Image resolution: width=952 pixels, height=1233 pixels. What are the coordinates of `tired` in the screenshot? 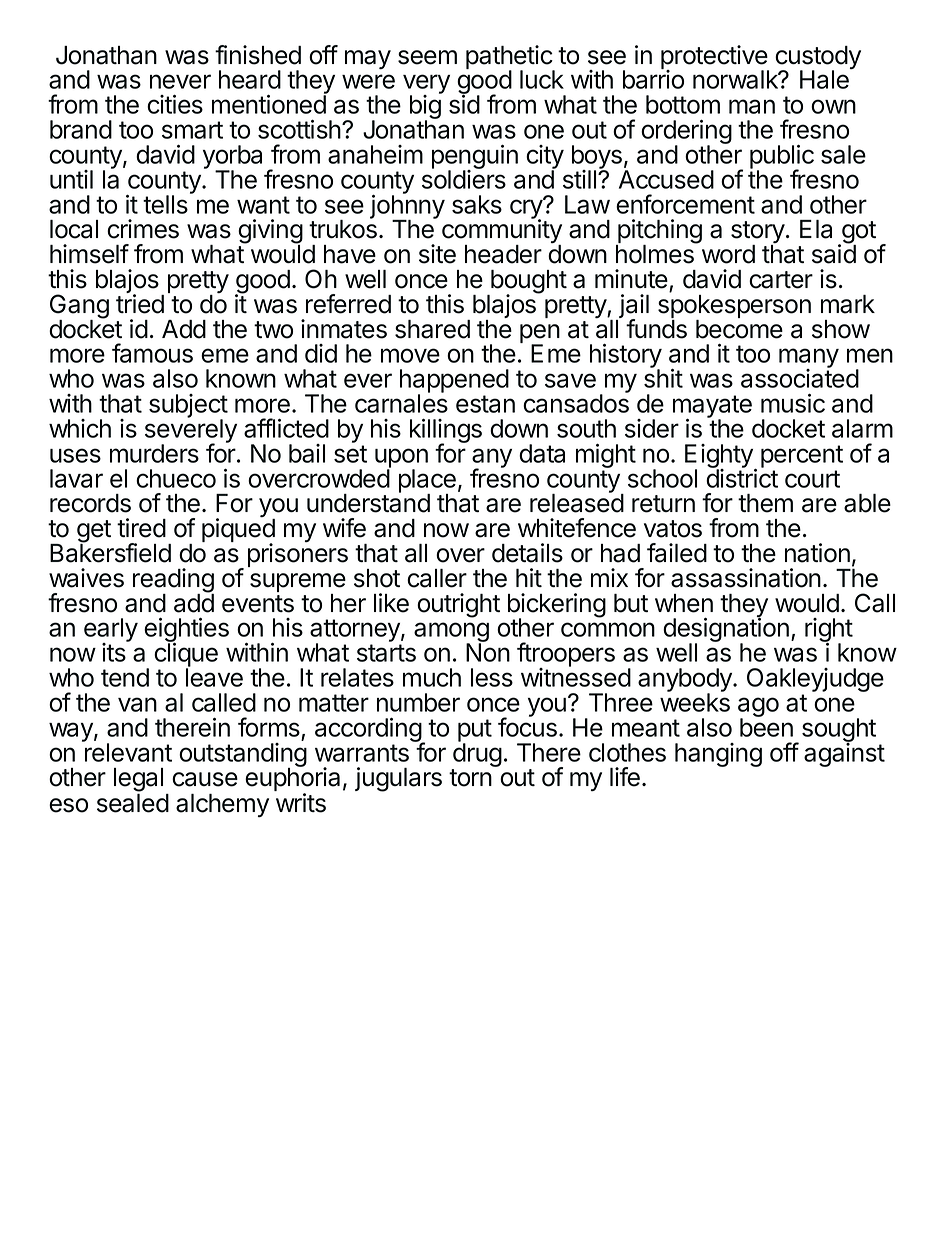 It's located at (141, 528).
